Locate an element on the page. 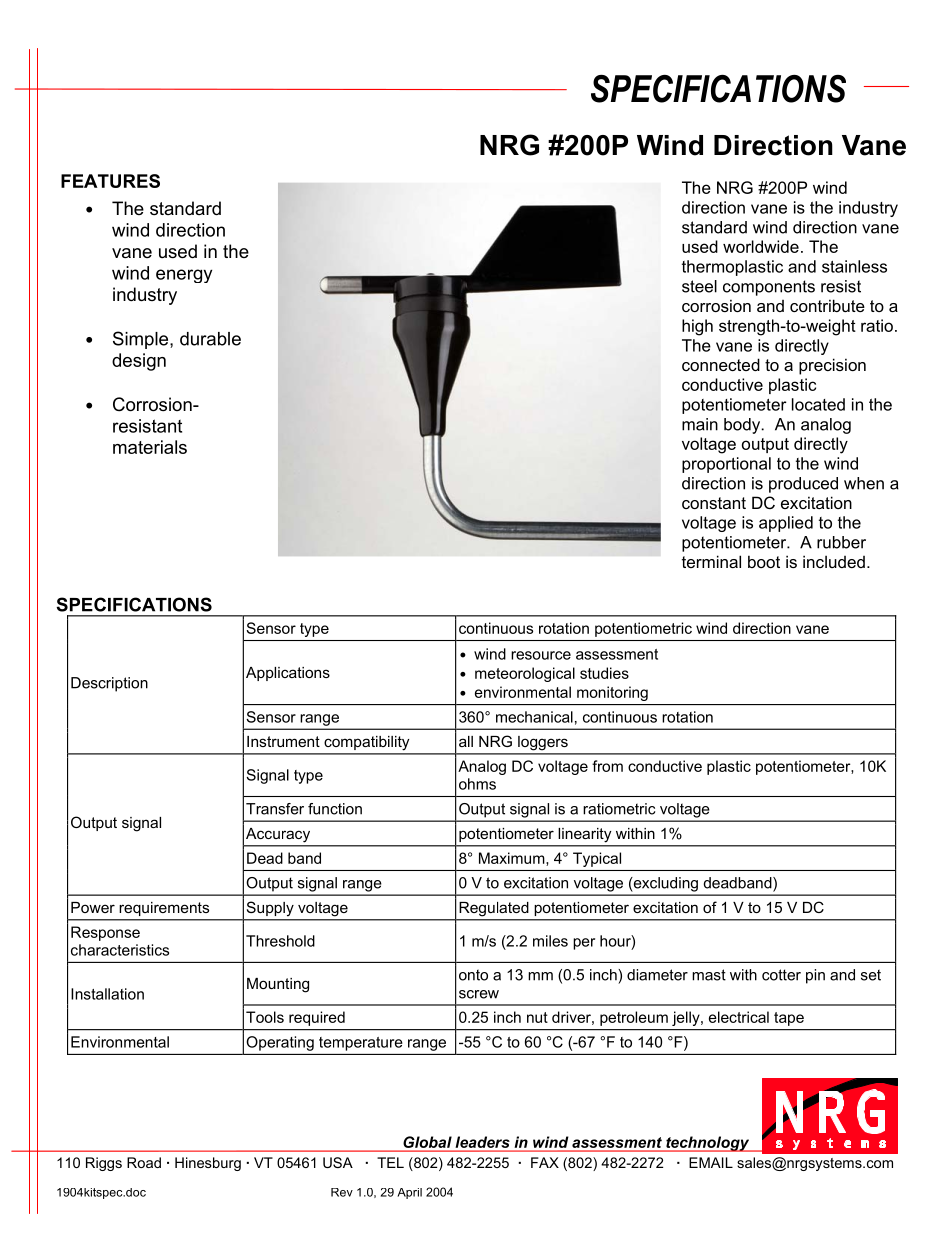 The image size is (952, 1233). cotter is located at coordinates (781, 975).
